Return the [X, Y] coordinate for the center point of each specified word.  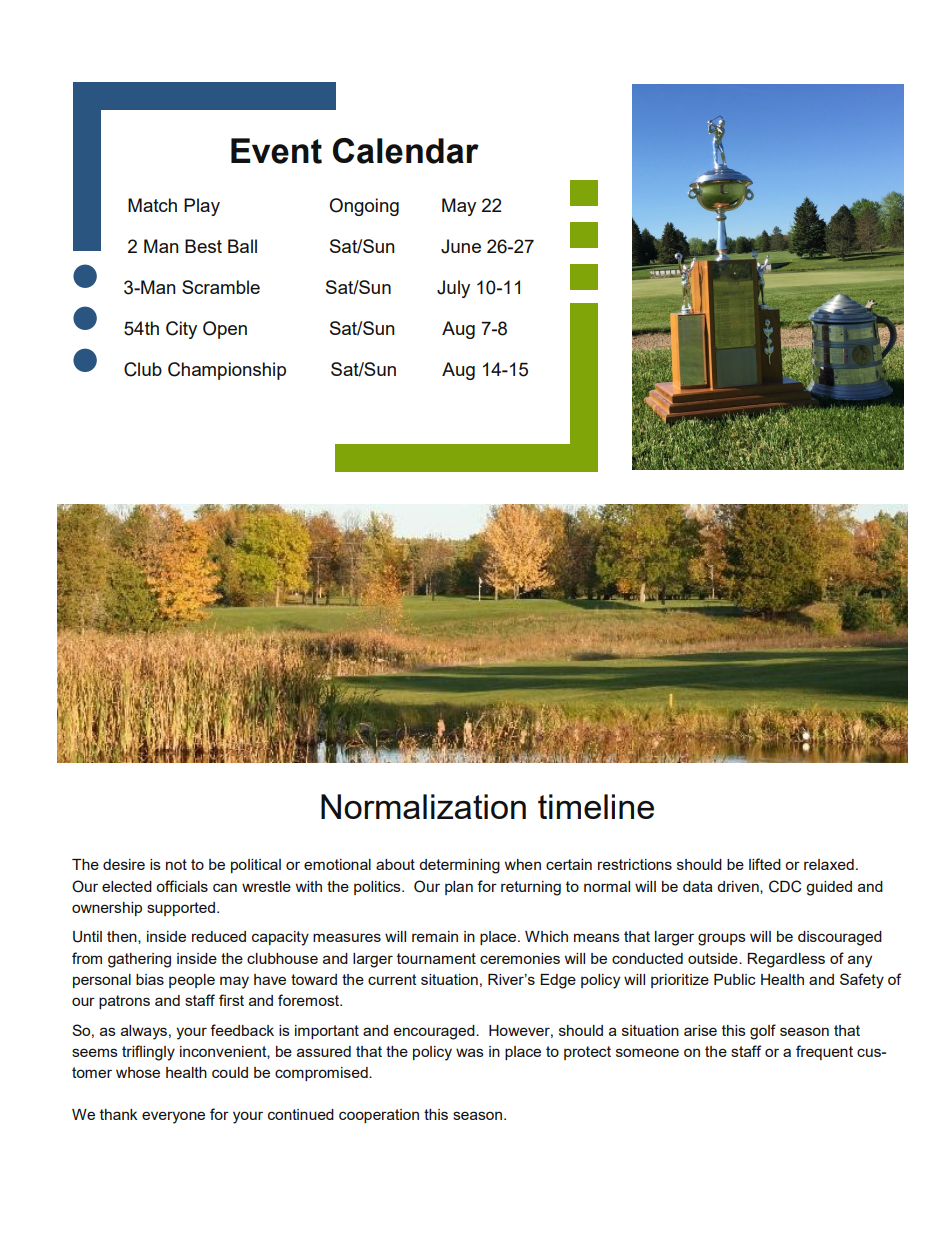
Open [225, 330]
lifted [765, 864]
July [453, 289]
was [470, 1052]
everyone [173, 1117]
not [176, 864]
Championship [227, 371]
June [461, 246]
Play [202, 207]
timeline [596, 806]
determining [459, 866]
